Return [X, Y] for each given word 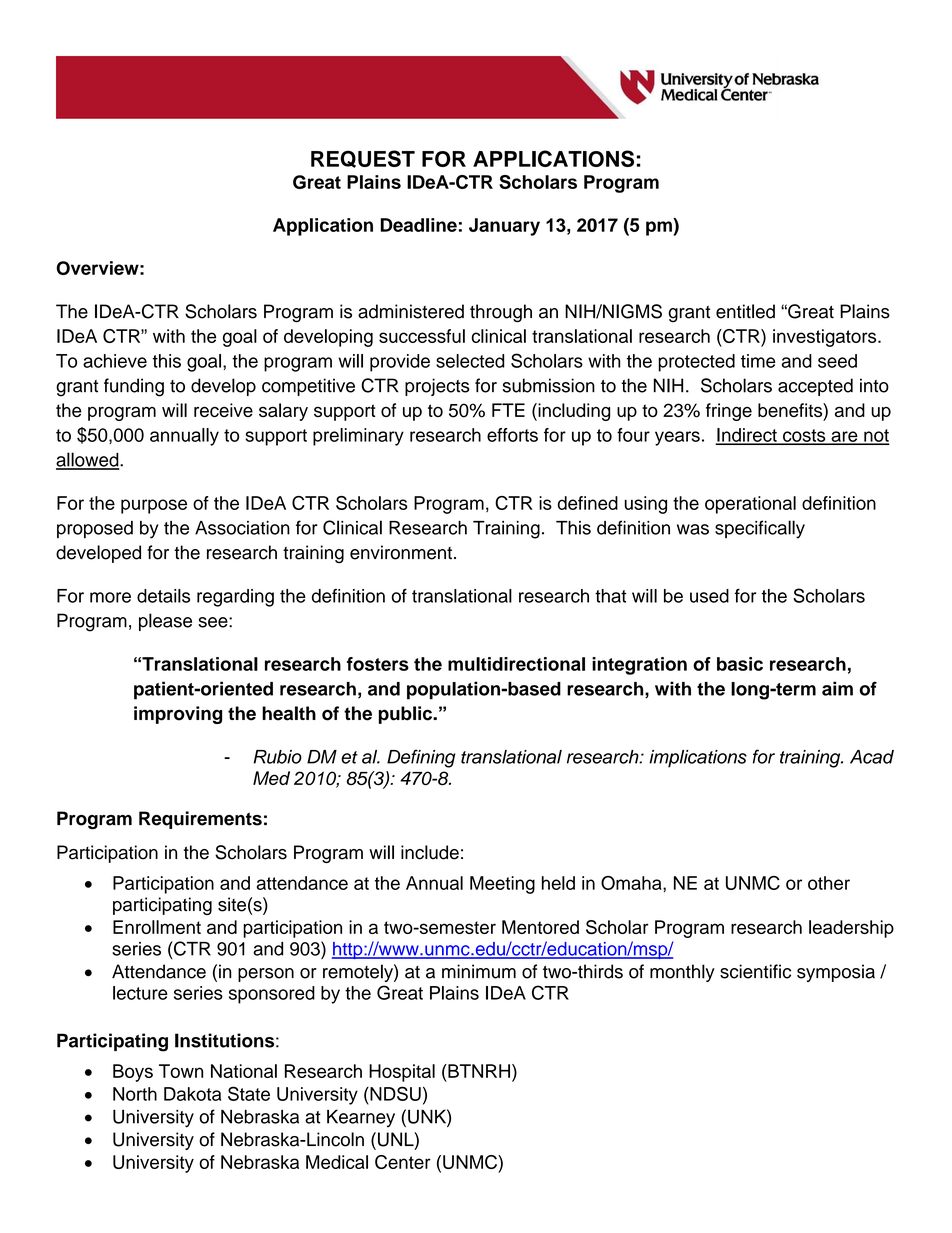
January [504, 227]
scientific [755, 971]
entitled [745, 311]
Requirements [200, 820]
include [430, 852]
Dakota [192, 1094]
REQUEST [363, 159]
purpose [154, 506]
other [829, 883]
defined [588, 503]
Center [403, 1162]
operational [750, 505]
